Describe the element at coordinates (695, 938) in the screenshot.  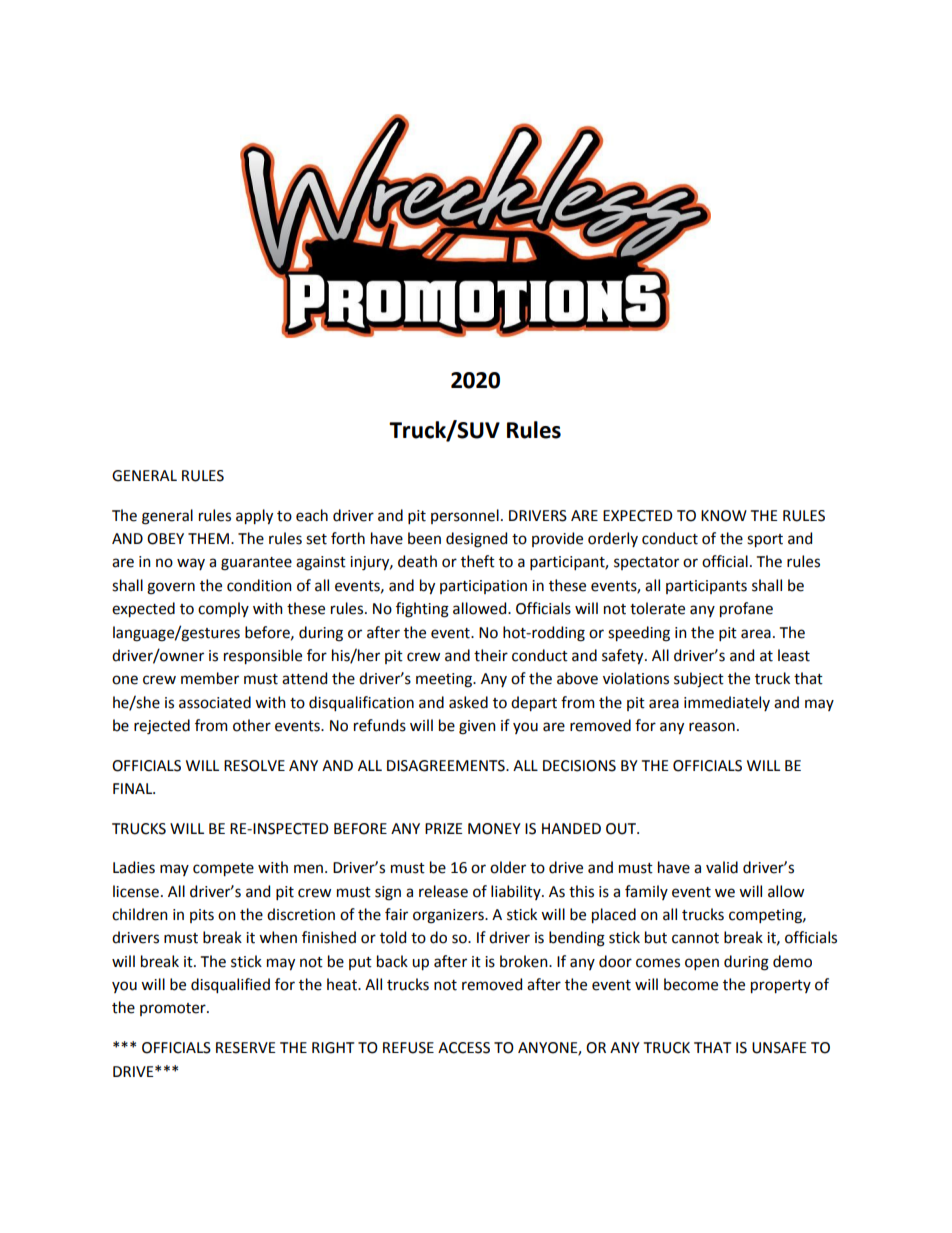
I see `cannot` at that location.
